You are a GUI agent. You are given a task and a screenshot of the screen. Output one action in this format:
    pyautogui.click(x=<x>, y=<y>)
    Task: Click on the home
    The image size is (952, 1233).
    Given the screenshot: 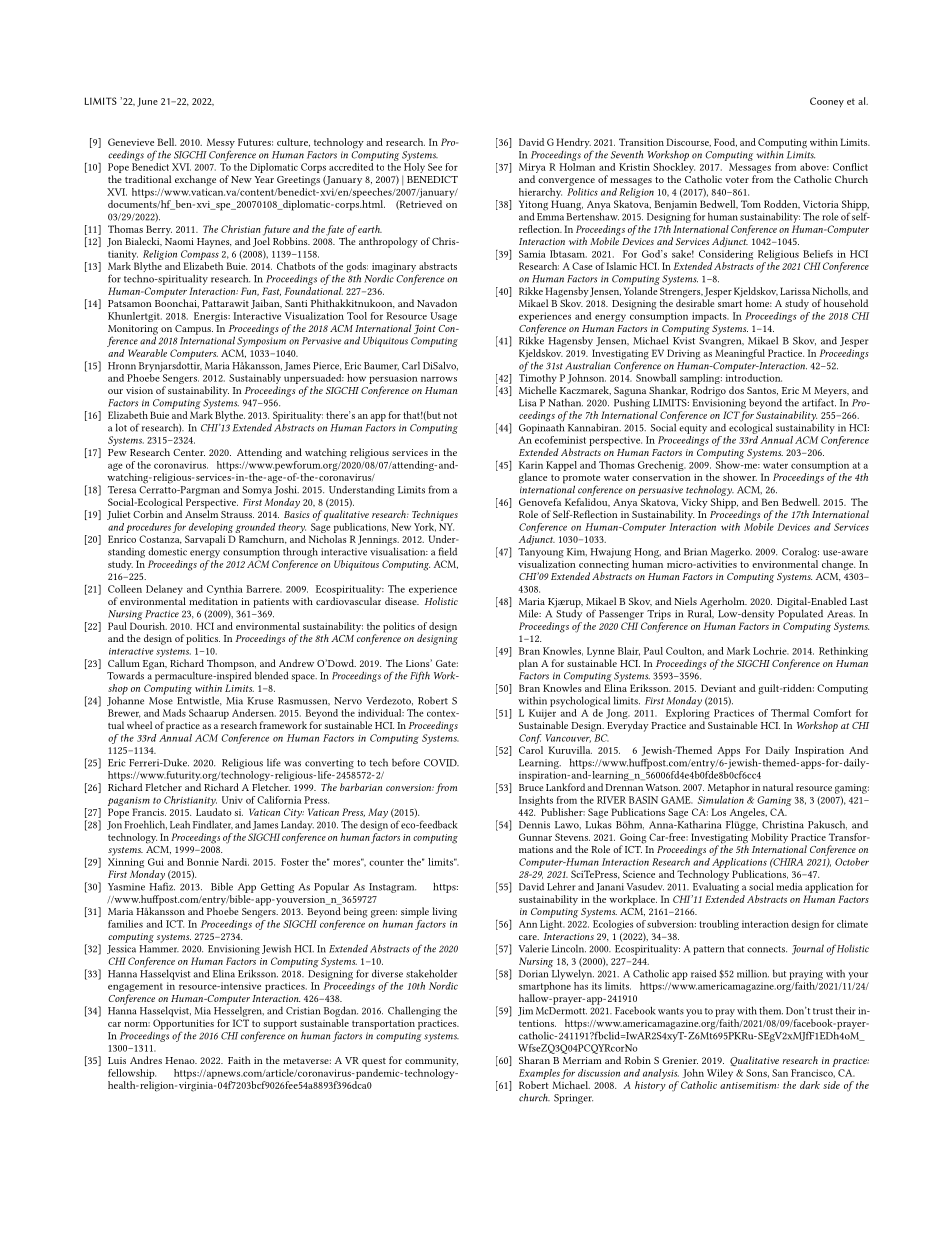 What is the action you would take?
    pyautogui.click(x=758, y=303)
